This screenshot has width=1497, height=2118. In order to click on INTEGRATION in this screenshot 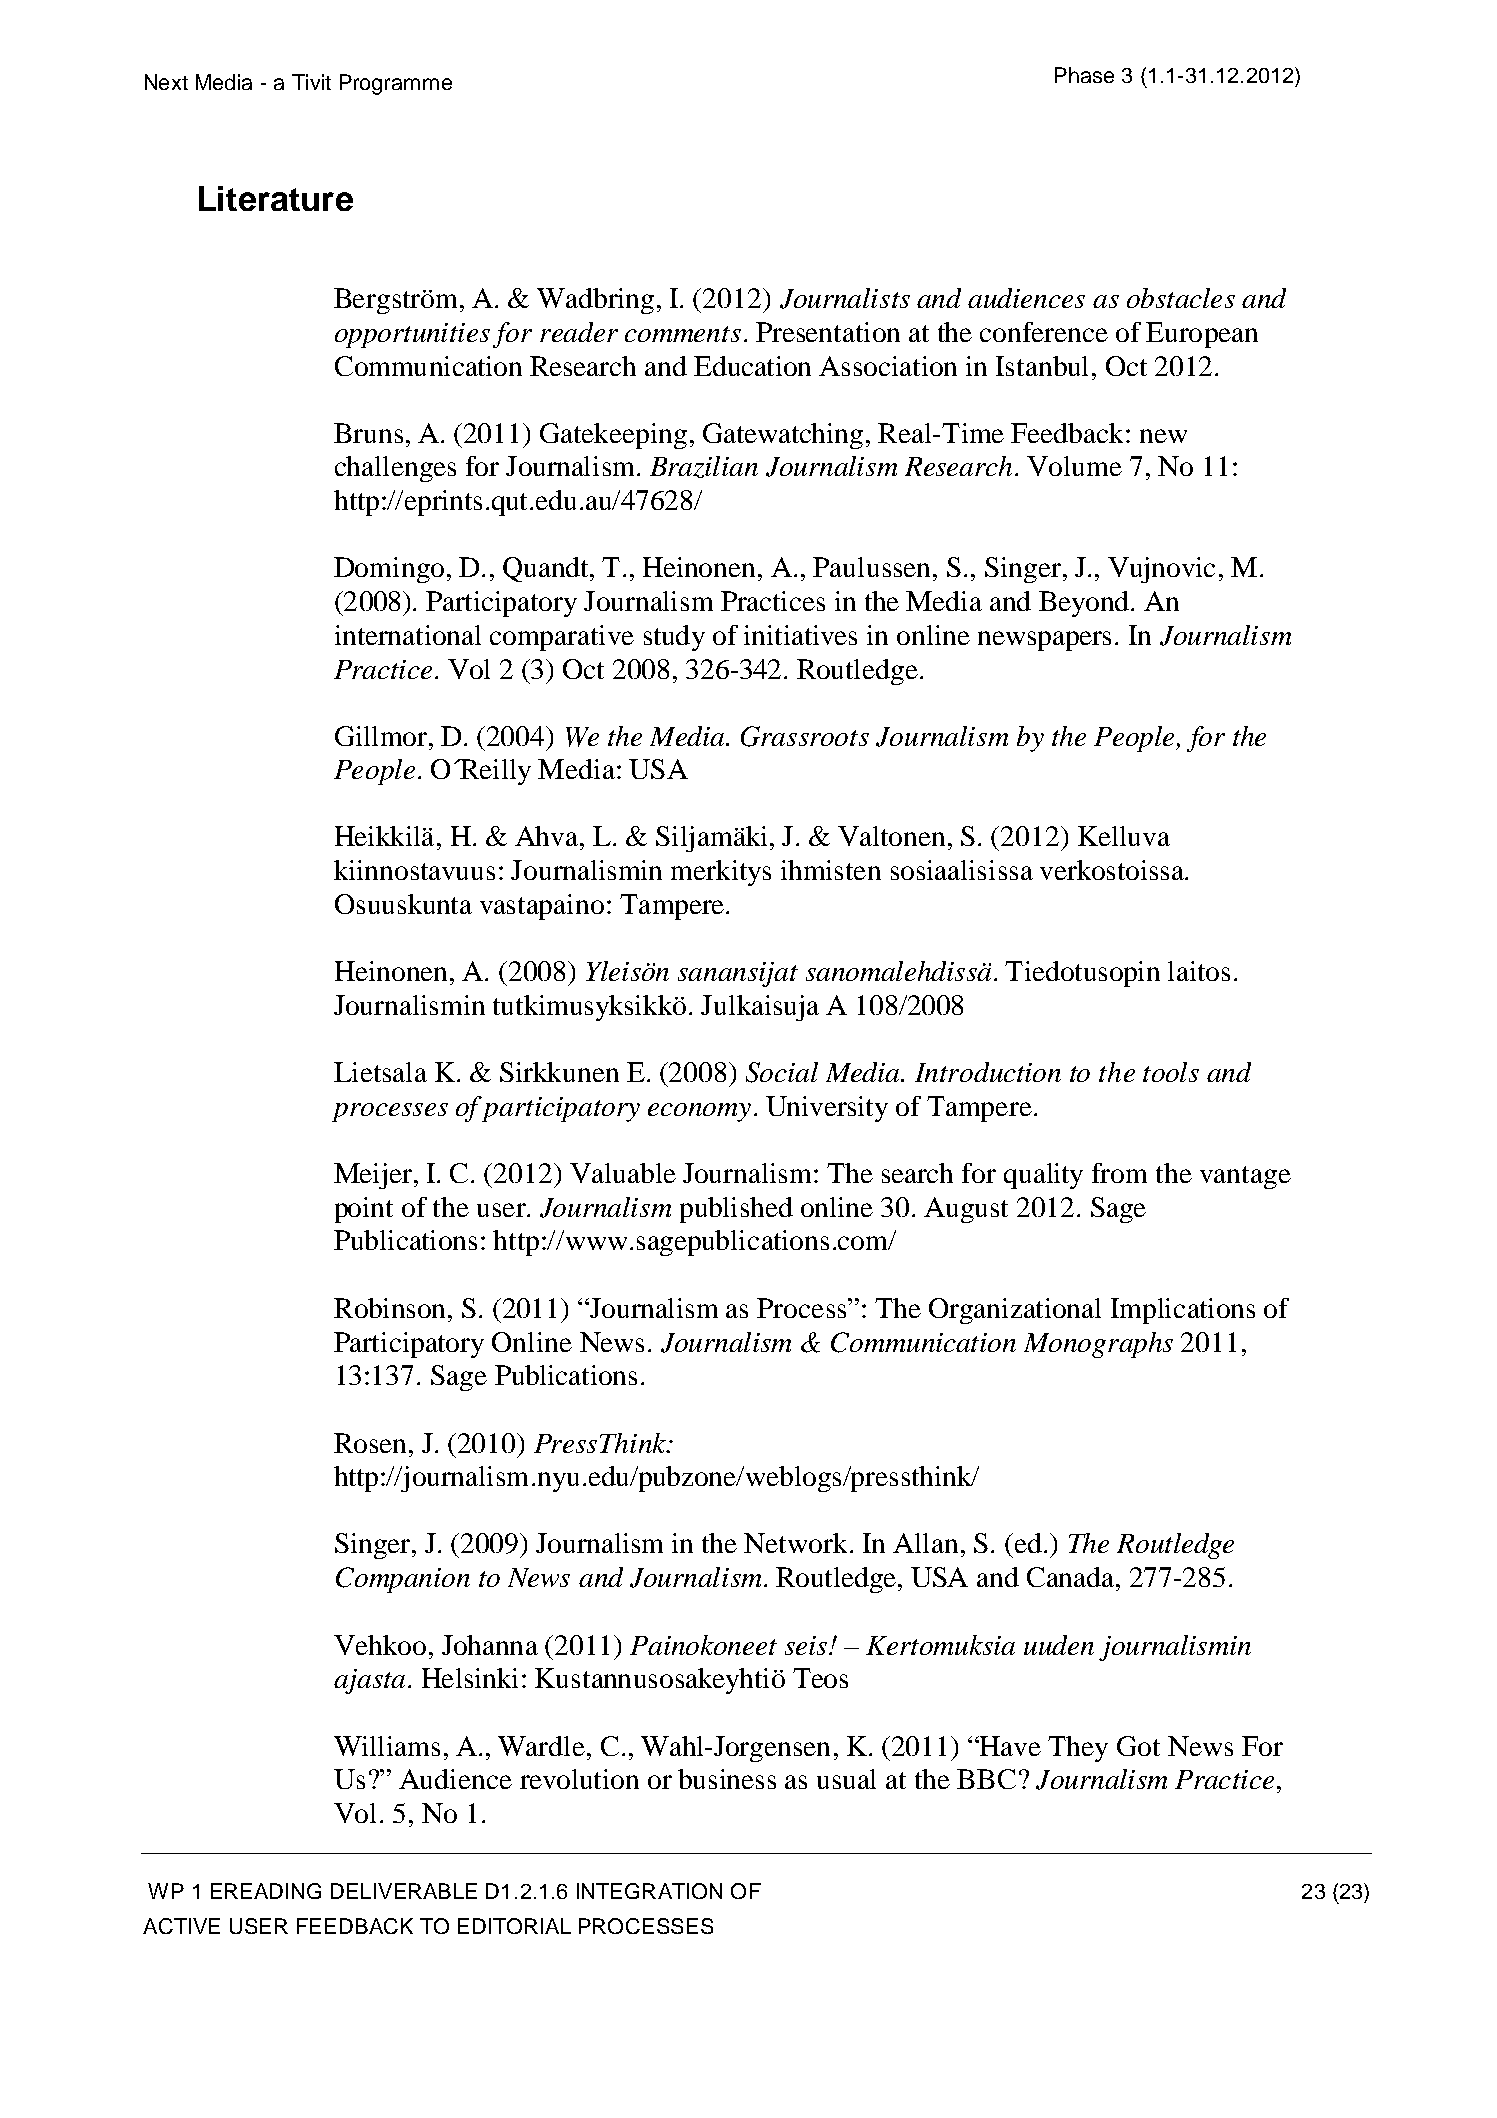, I will do `click(649, 1891)`.
